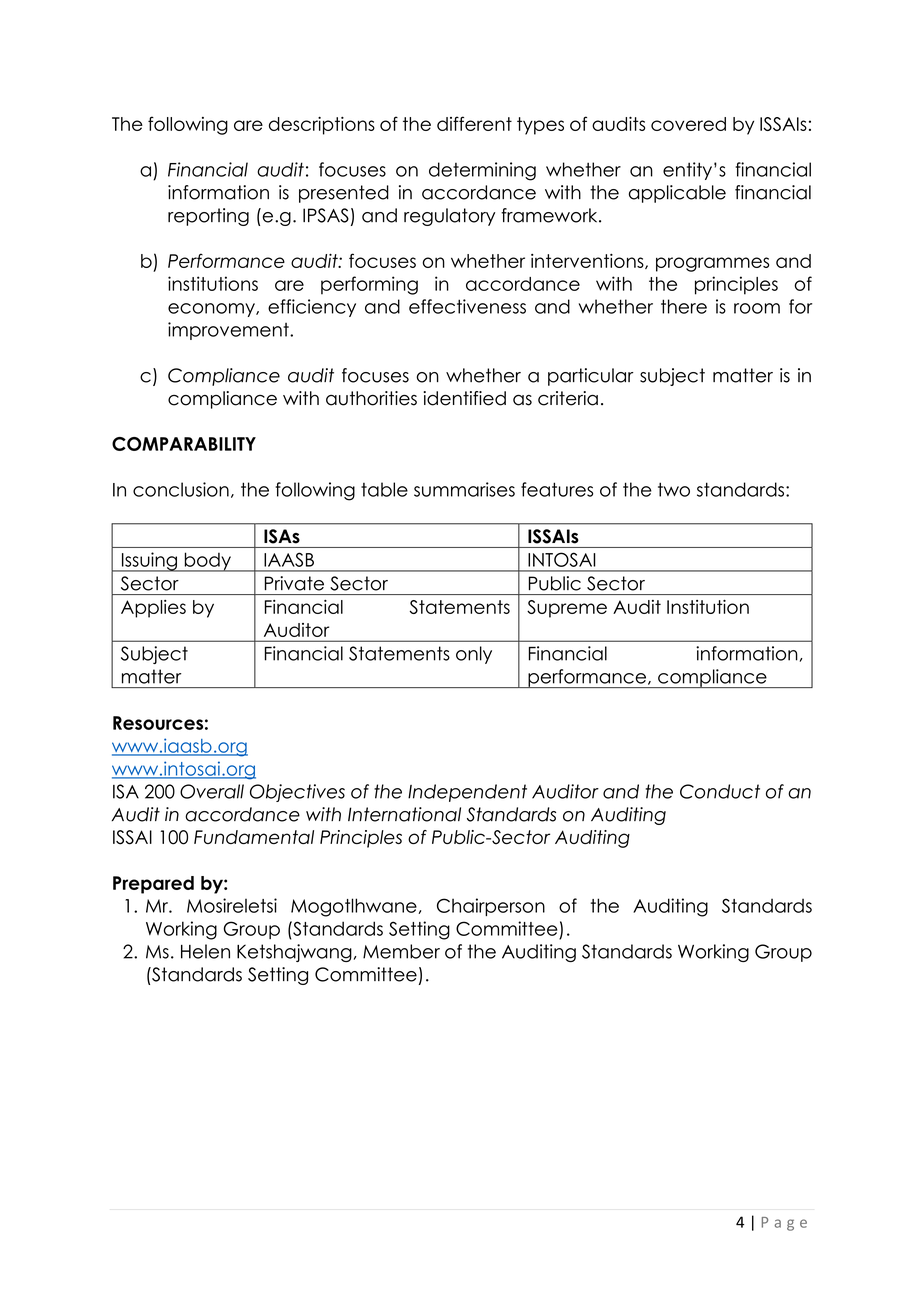 This image has width=924, height=1308. What do you see at coordinates (491, 907) in the image?
I see `Chairperson` at bounding box center [491, 907].
